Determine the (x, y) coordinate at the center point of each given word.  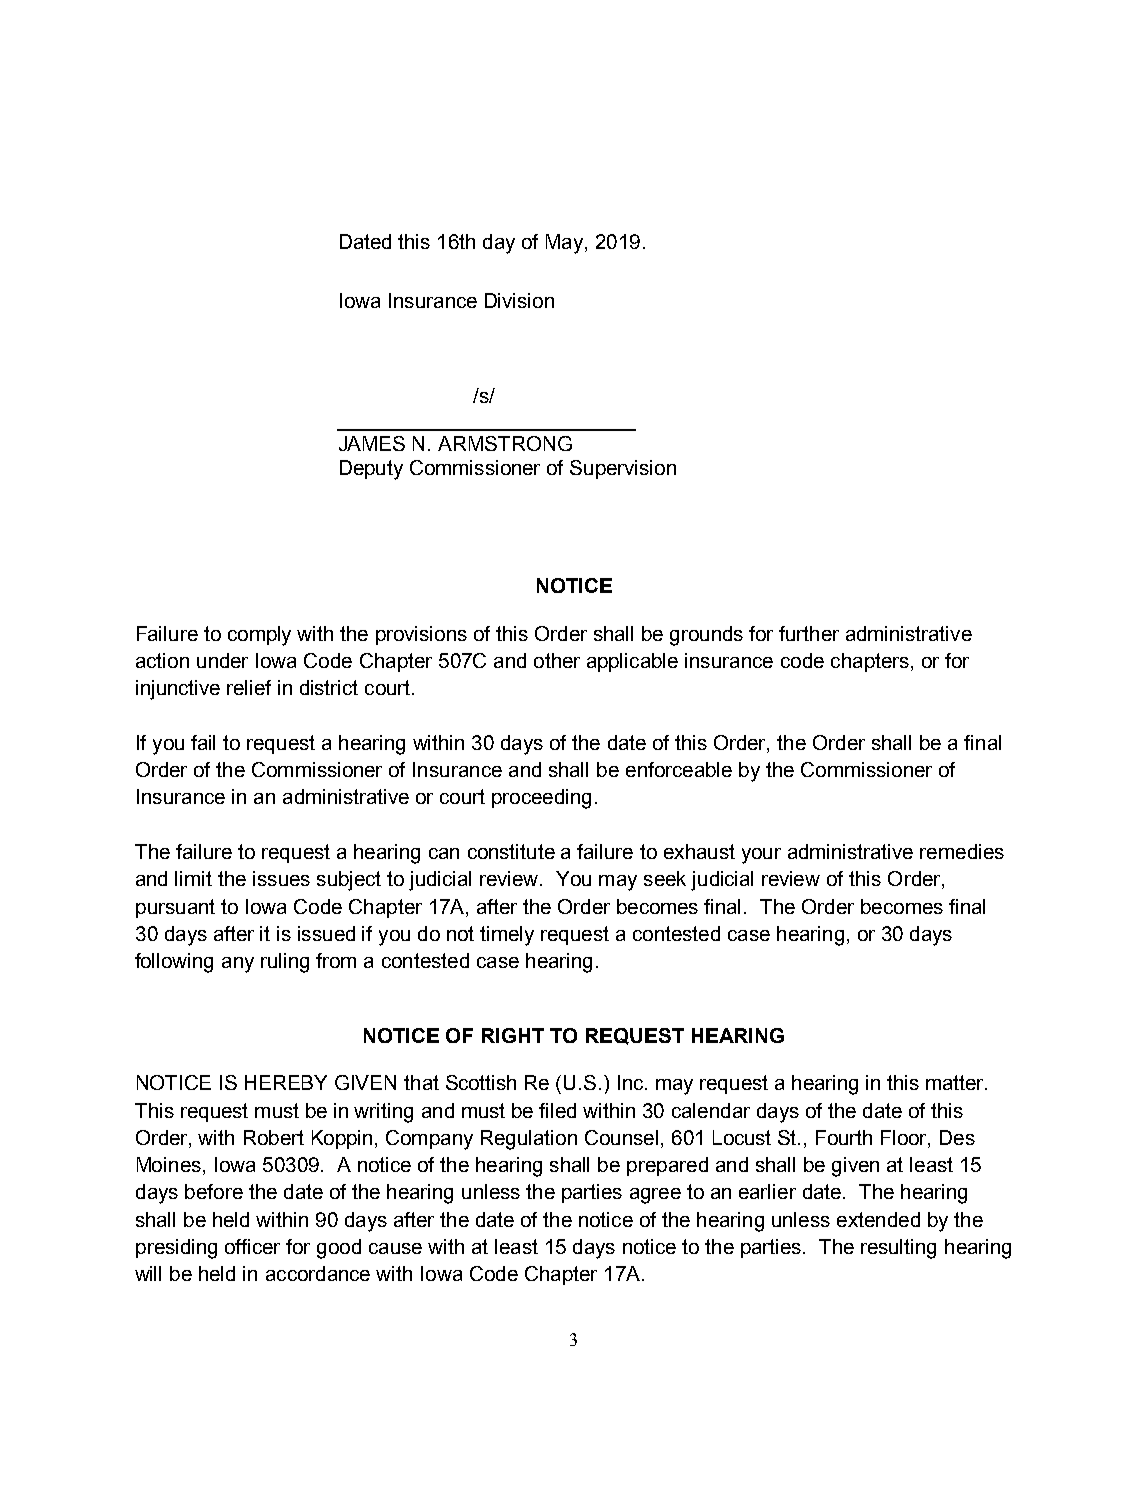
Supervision (623, 469)
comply (259, 636)
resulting (898, 1249)
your (761, 856)
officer (252, 1246)
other (557, 660)
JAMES (372, 443)
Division (519, 300)
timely (507, 936)
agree (655, 1196)
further (809, 633)
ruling (285, 963)
